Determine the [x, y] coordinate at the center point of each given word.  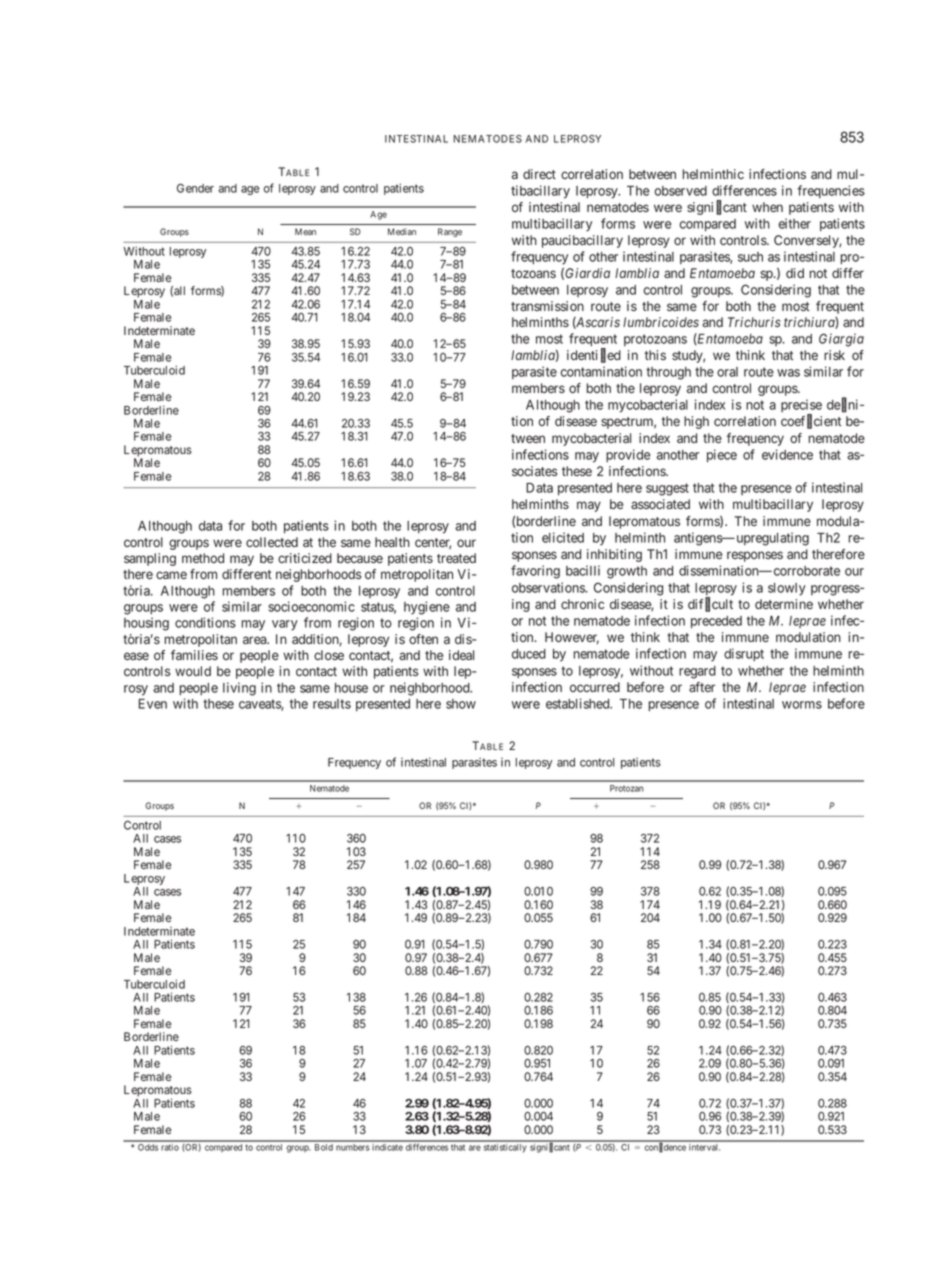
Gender [195, 188]
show [461, 704]
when [767, 207]
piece [722, 456]
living [239, 689]
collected [272, 542]
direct [539, 174]
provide [628, 455]
